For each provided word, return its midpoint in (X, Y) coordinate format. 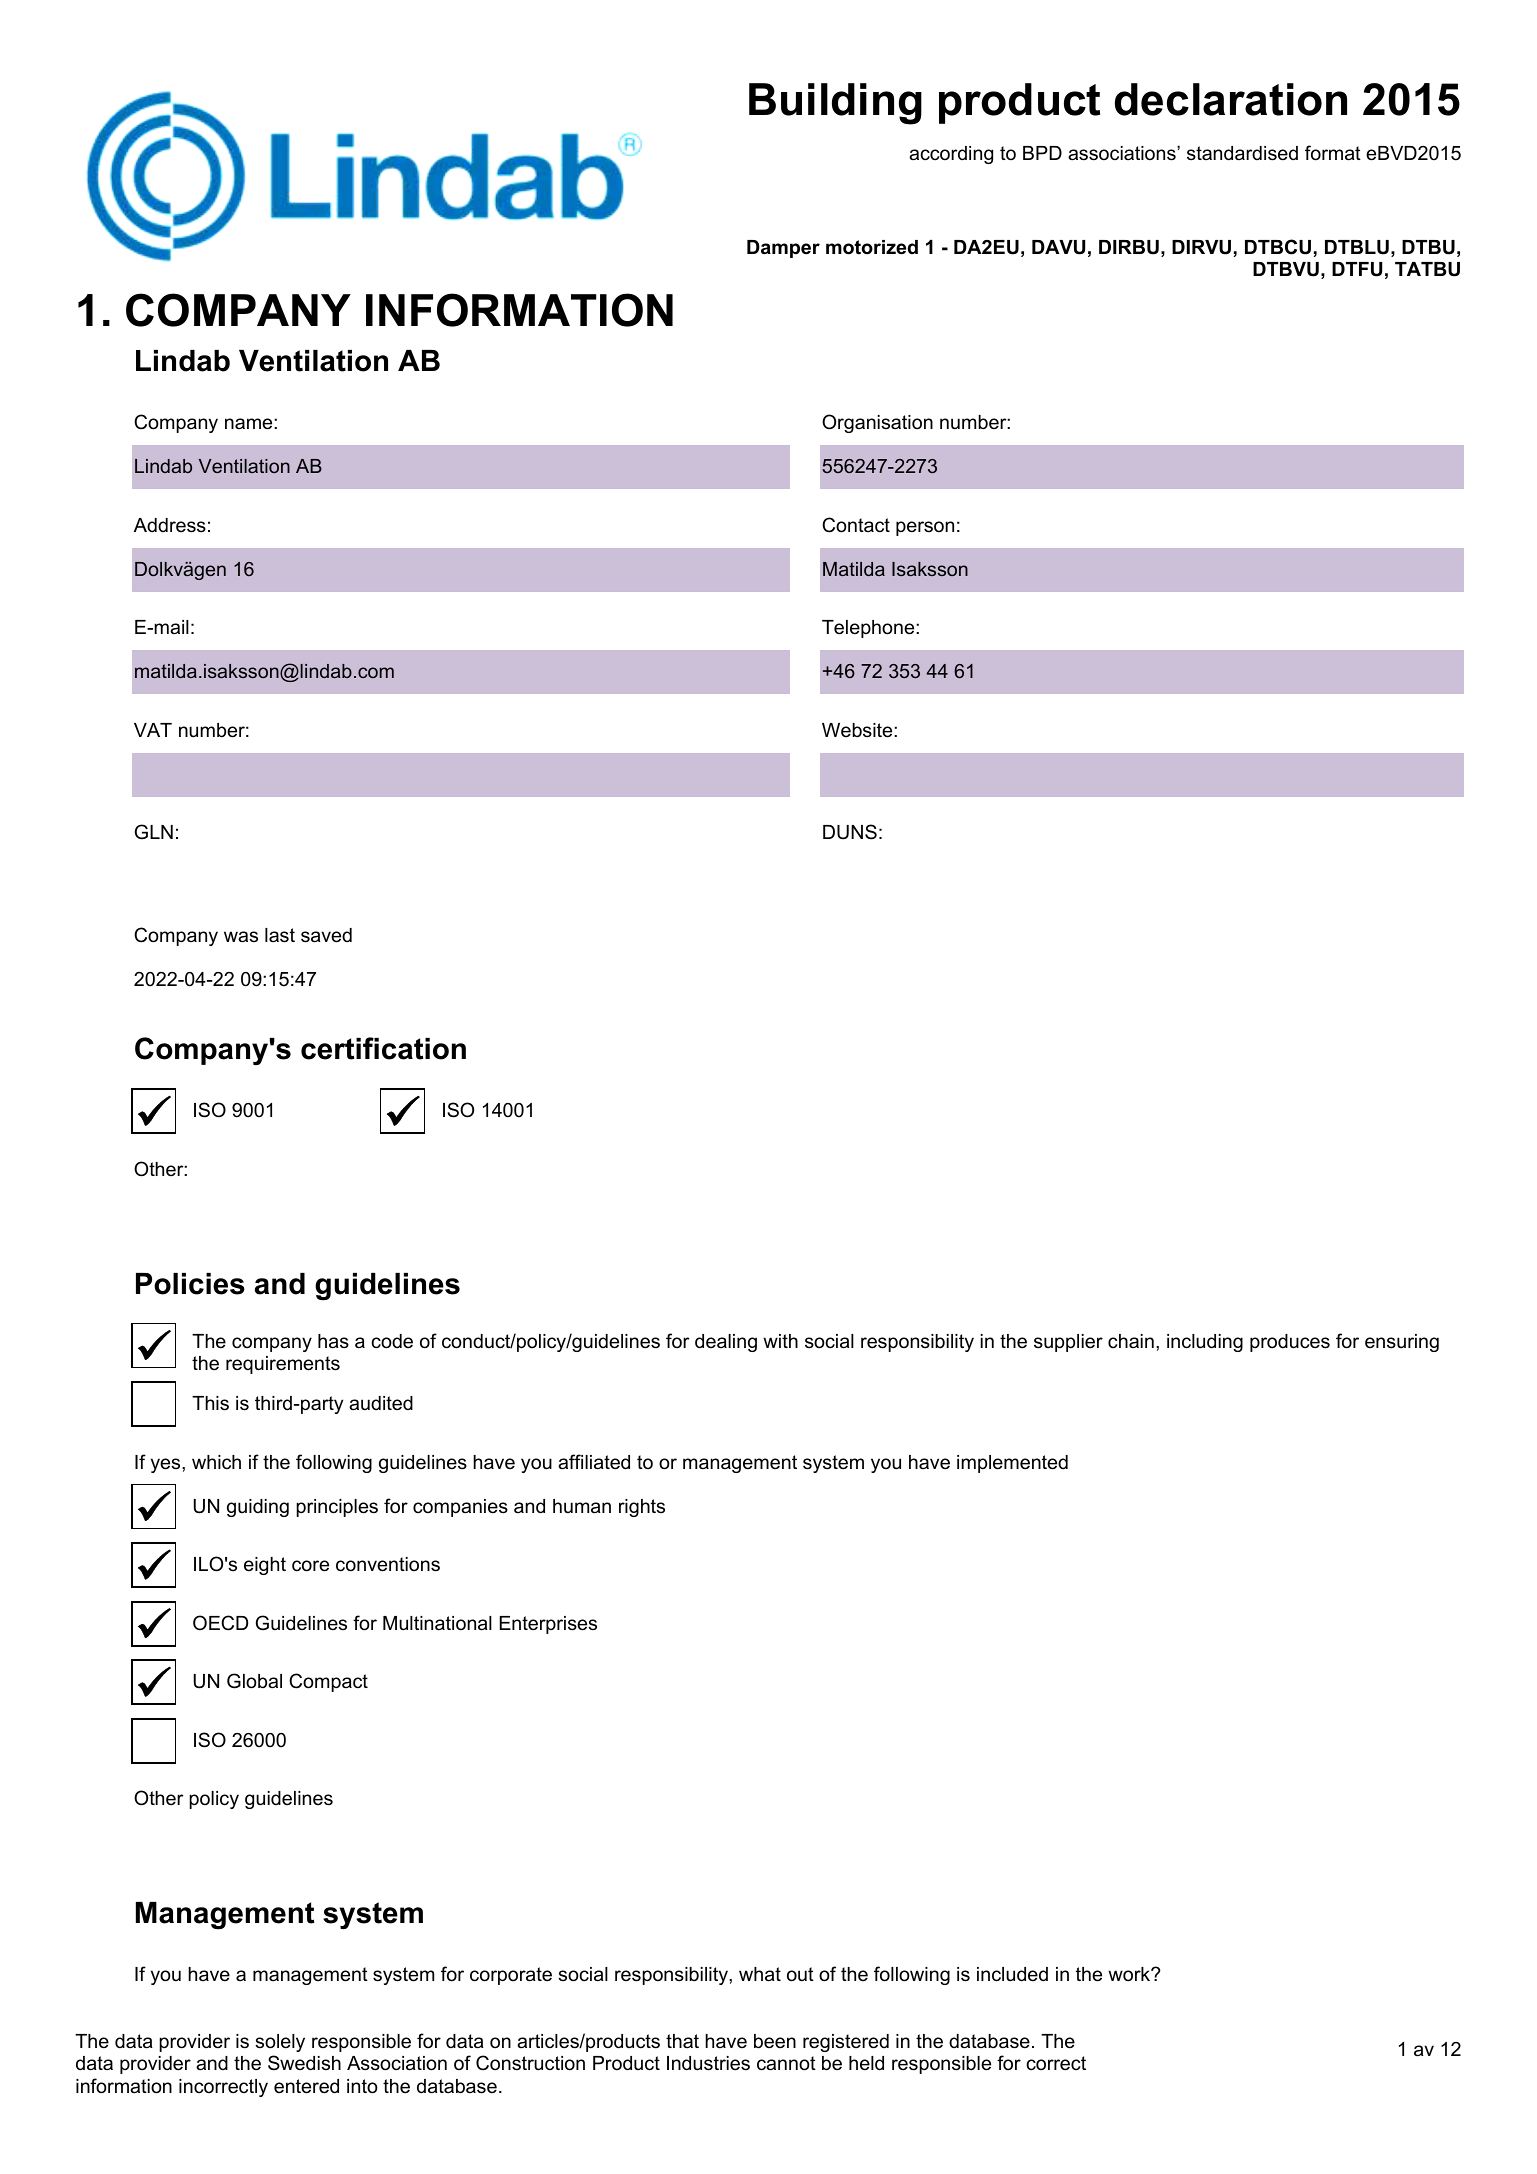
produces (1290, 1343)
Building (835, 104)
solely (280, 2043)
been (775, 2041)
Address (170, 525)
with (780, 1341)
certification (383, 1048)
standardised (1242, 153)
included (1012, 1974)
